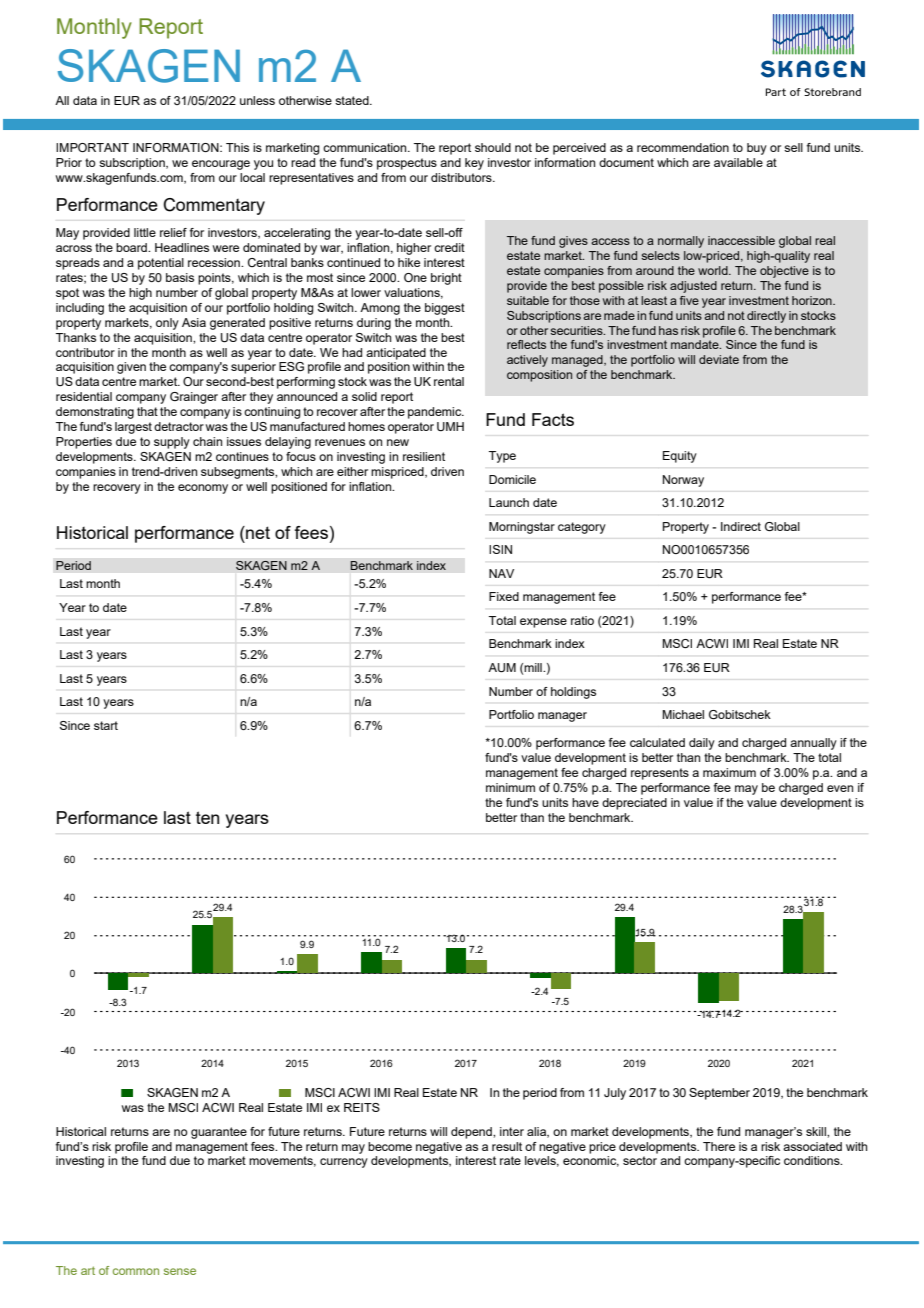 The width and height of the screenshot is (924, 1308). What do you see at coordinates (757, 149) in the screenshot?
I see `buy` at bounding box center [757, 149].
